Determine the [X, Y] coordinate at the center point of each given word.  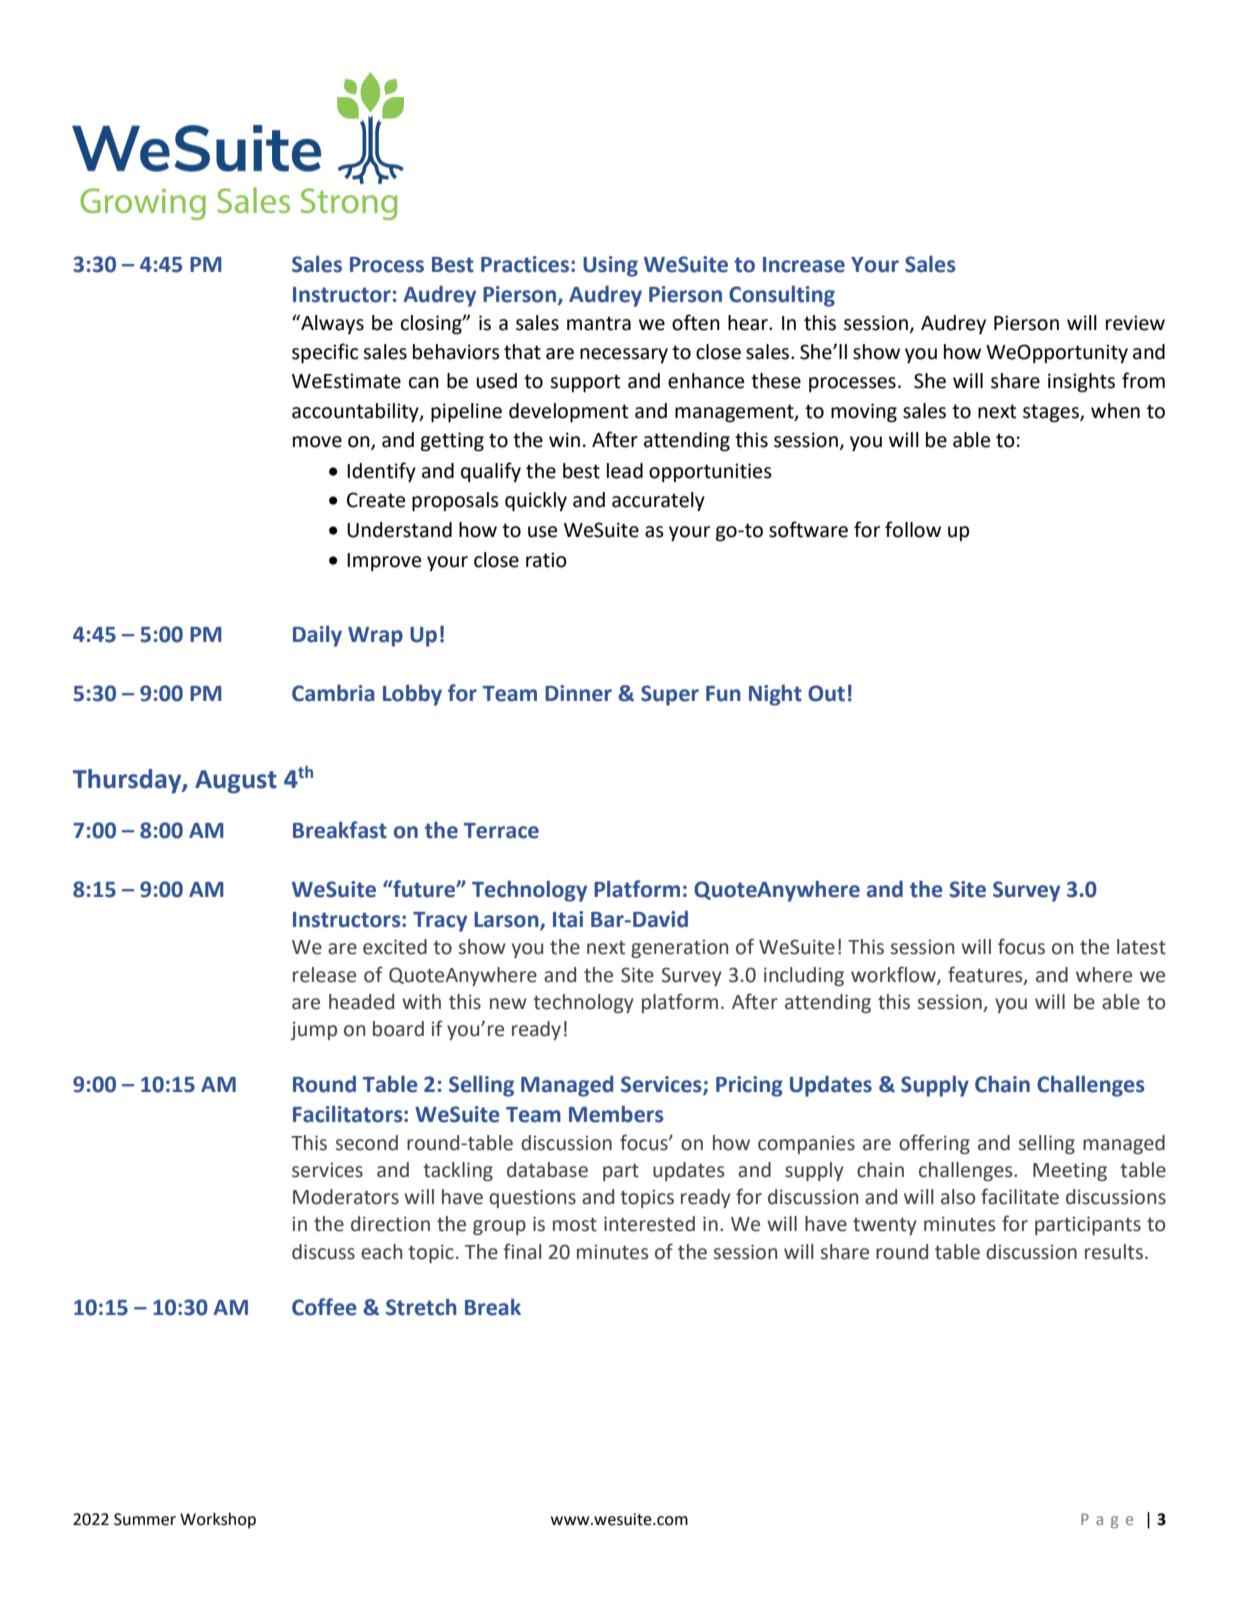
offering [934, 1144]
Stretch [421, 1307]
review [1135, 323]
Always [331, 324]
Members [616, 1114]
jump [314, 1030]
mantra [599, 323]
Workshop [218, 1520]
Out [826, 693]
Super [670, 695]
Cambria [333, 693]
